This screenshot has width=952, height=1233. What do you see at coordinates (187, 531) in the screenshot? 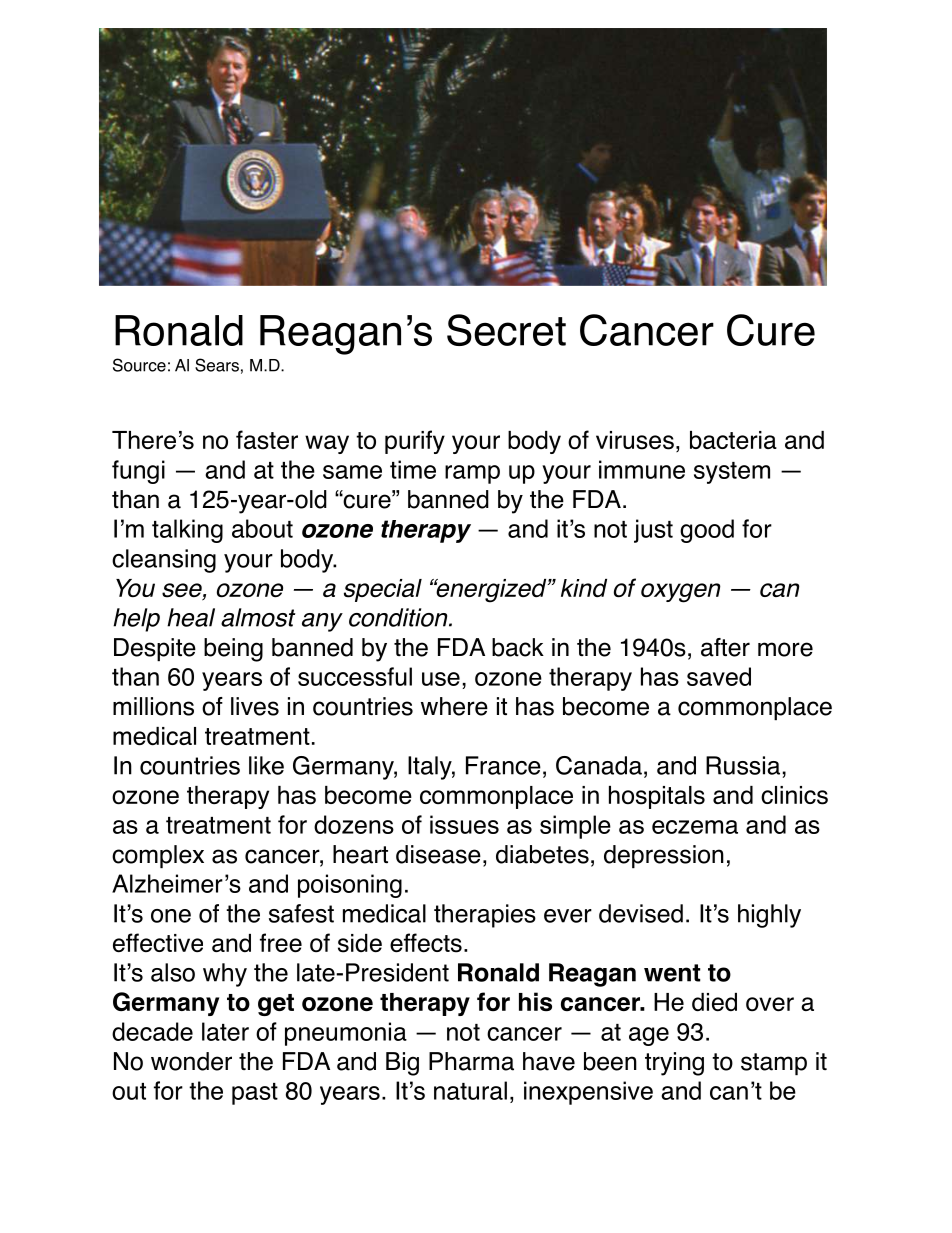
I see `talking` at bounding box center [187, 531].
